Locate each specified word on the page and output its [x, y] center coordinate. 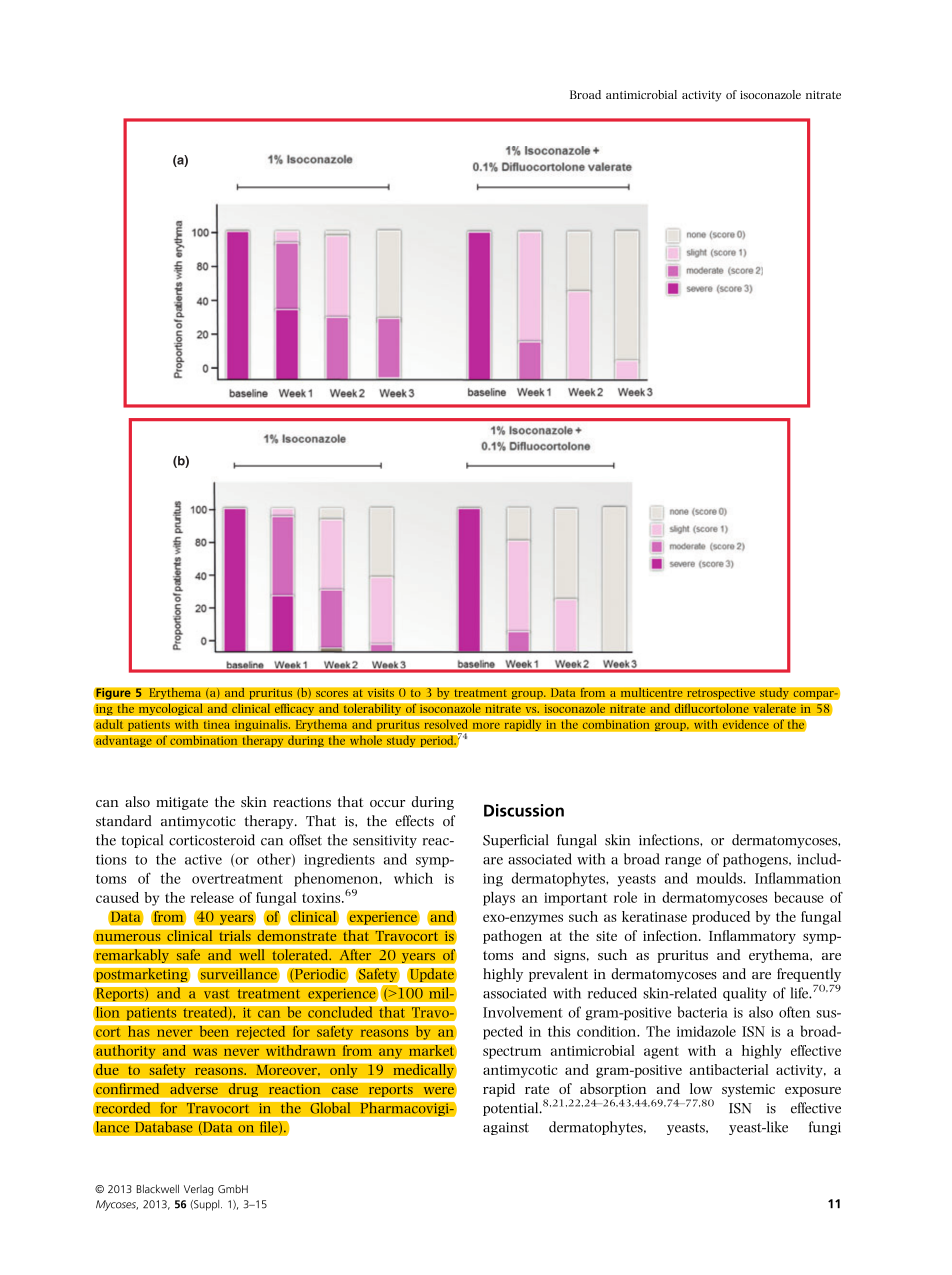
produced [721, 918]
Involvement [523, 1012]
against [506, 1128]
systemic [748, 1090]
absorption [613, 1090]
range [683, 862]
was [205, 1052]
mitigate [182, 803]
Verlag [198, 1190]
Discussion [524, 810]
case [345, 1091]
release [212, 897]
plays [499, 899]
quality [745, 994]
